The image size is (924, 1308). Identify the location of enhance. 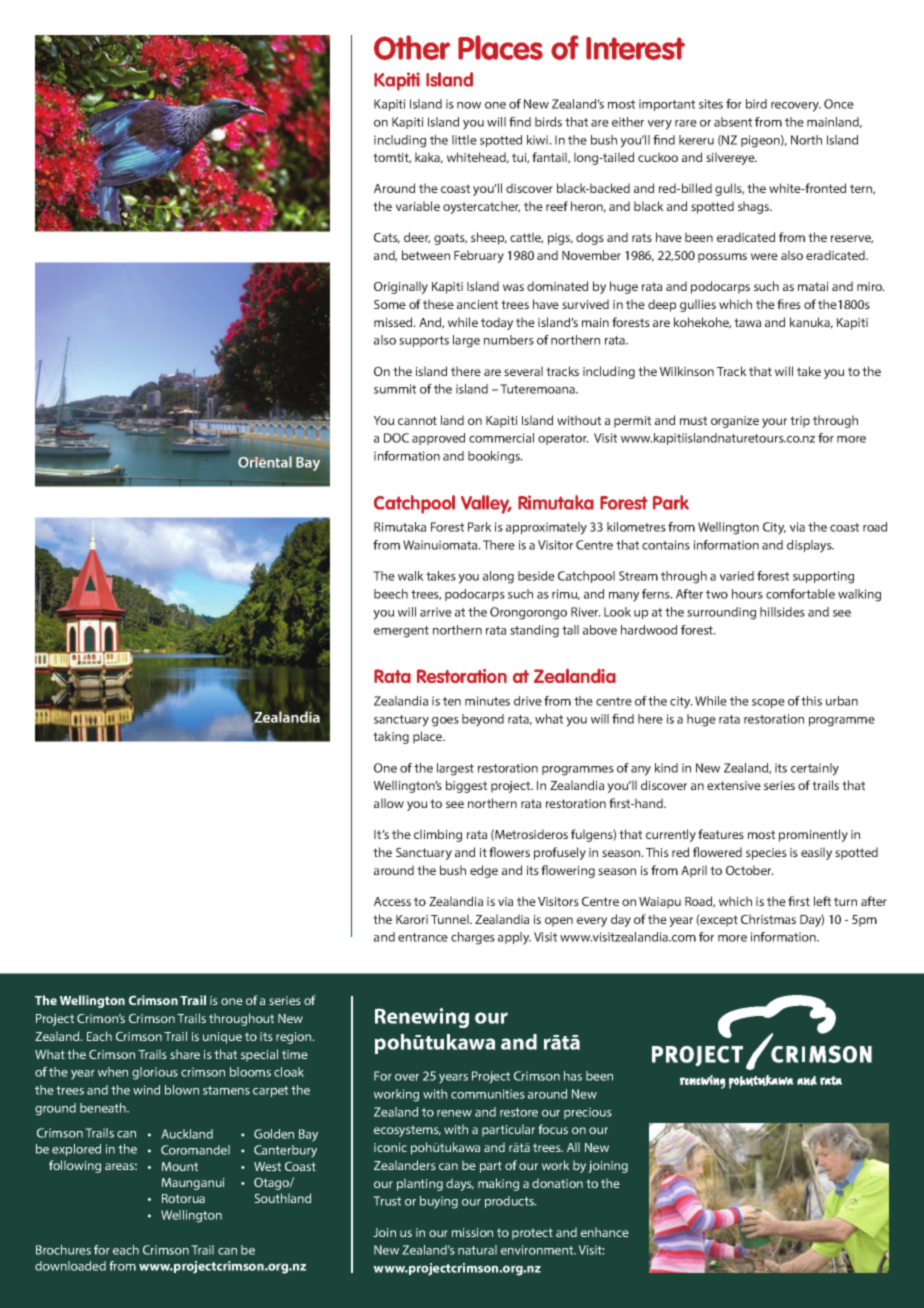
(605, 1232).
